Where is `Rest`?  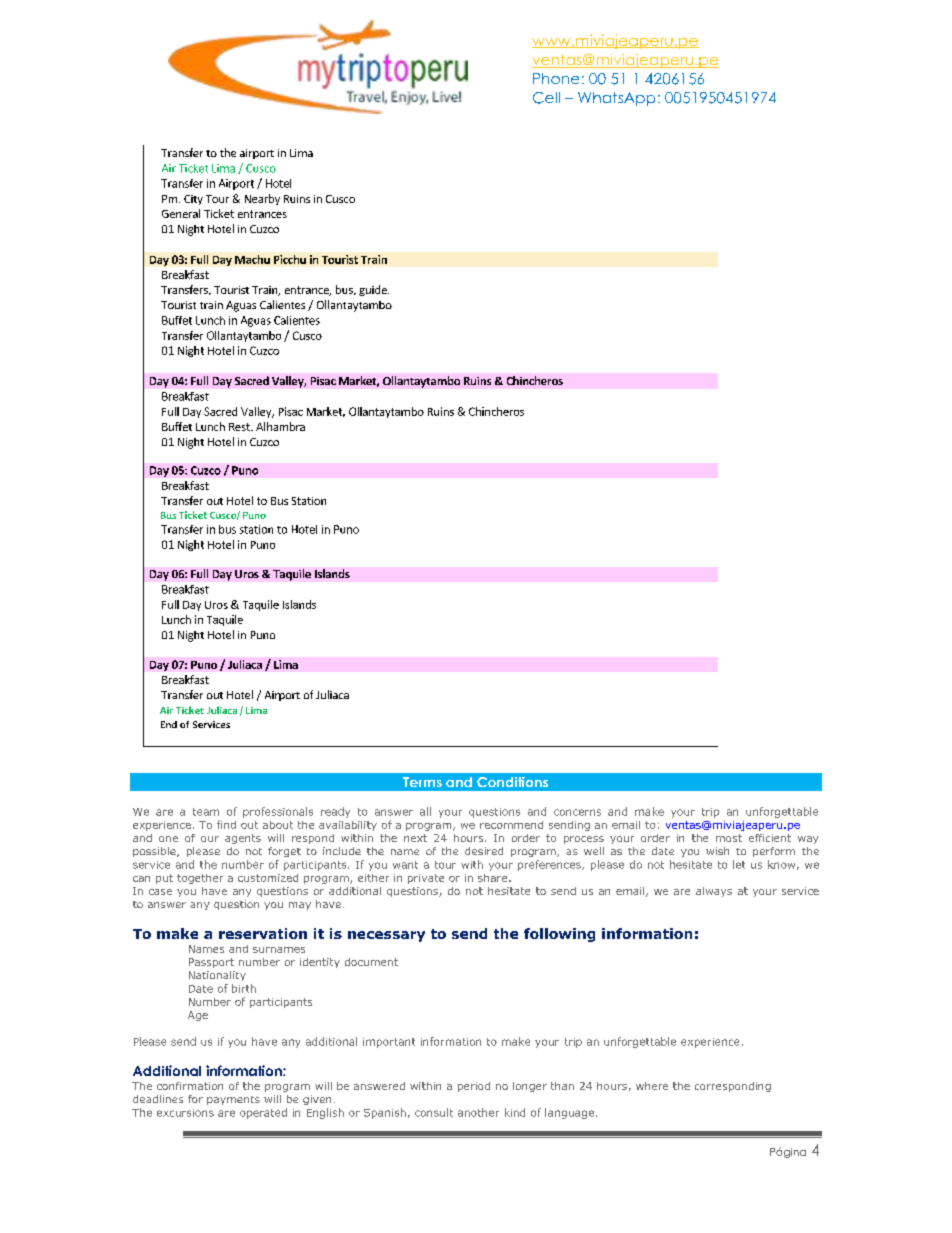 Rest is located at coordinates (240, 427).
